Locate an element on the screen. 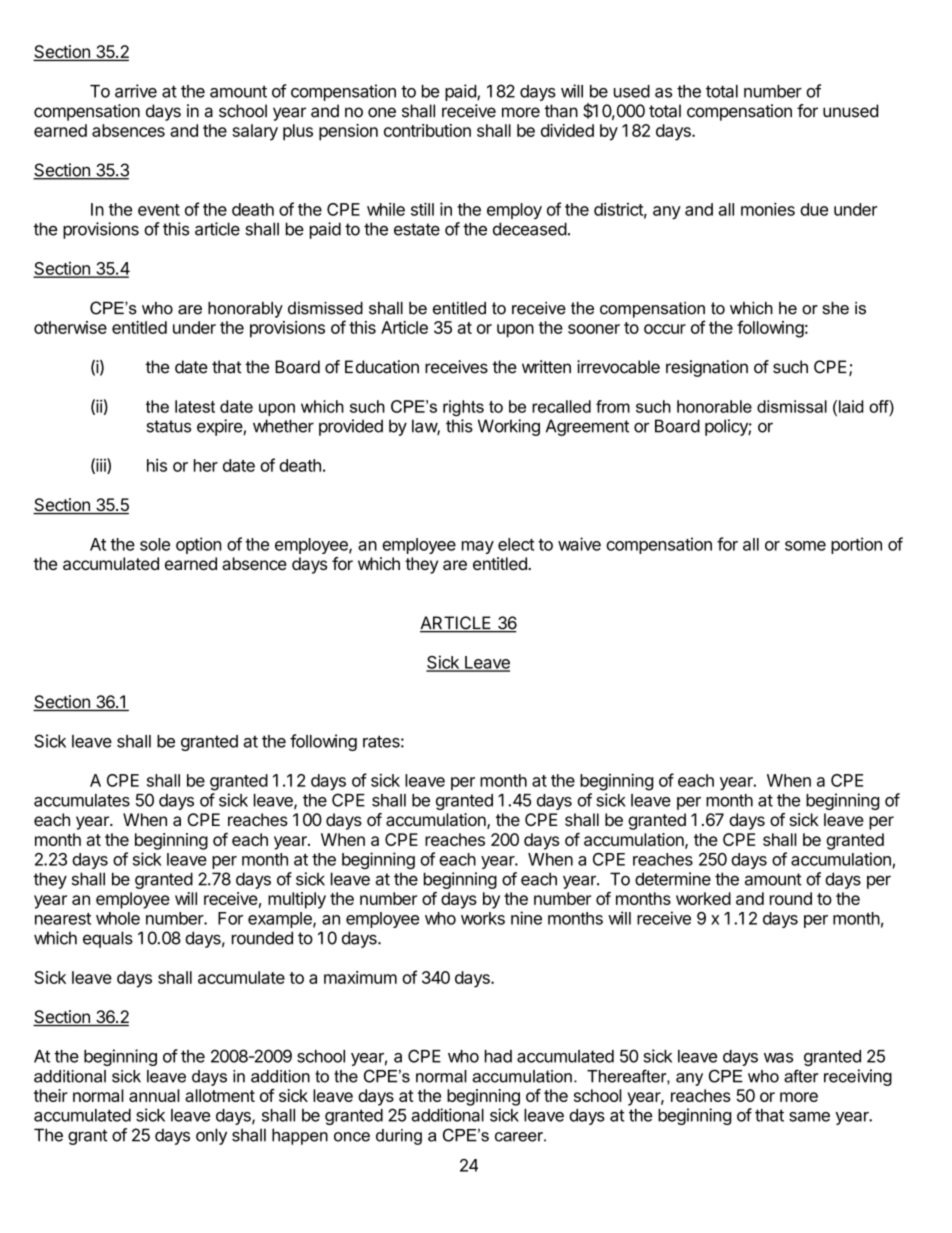  works is located at coordinates (483, 918).
